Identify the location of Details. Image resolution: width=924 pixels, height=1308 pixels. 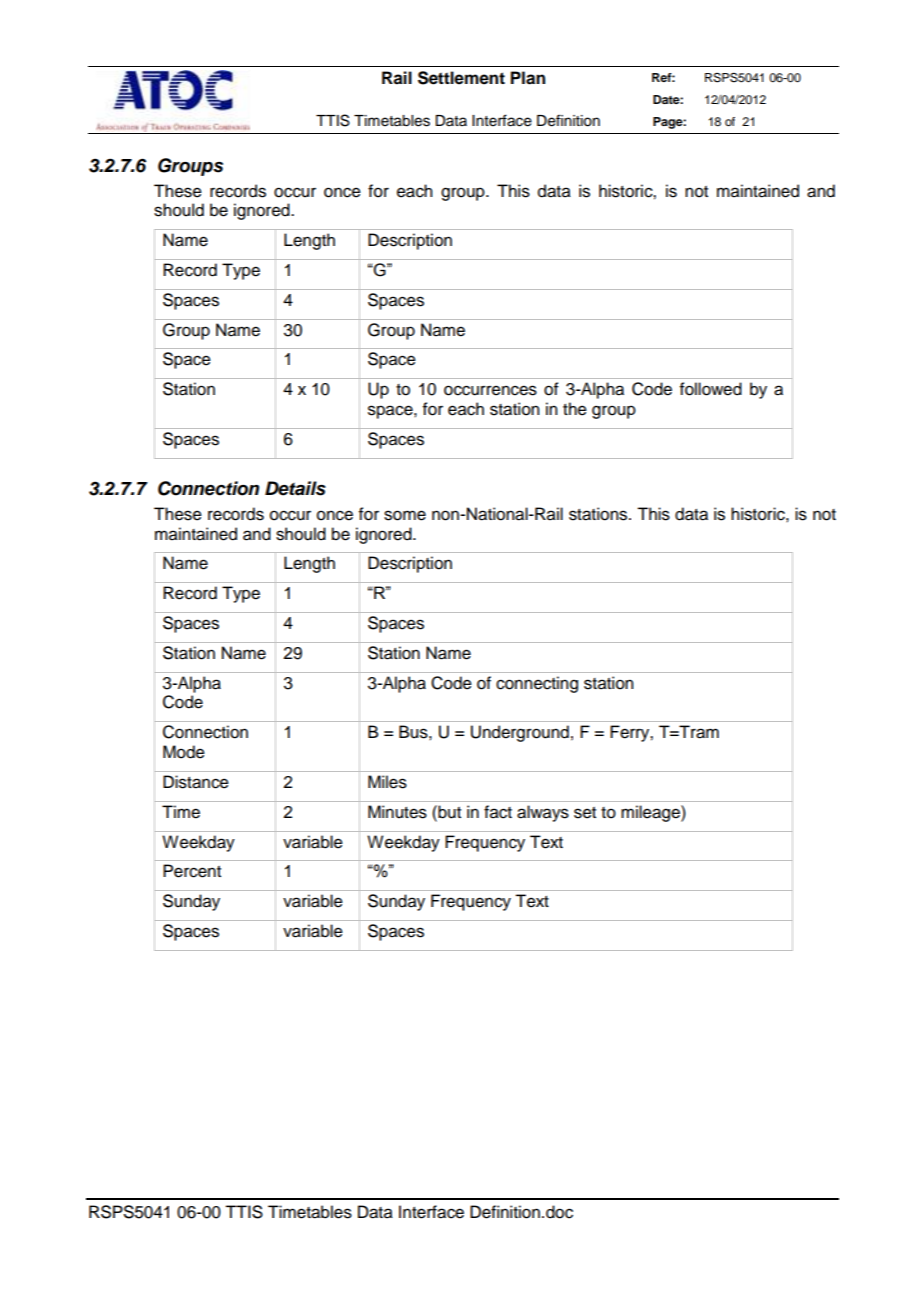
(295, 488).
